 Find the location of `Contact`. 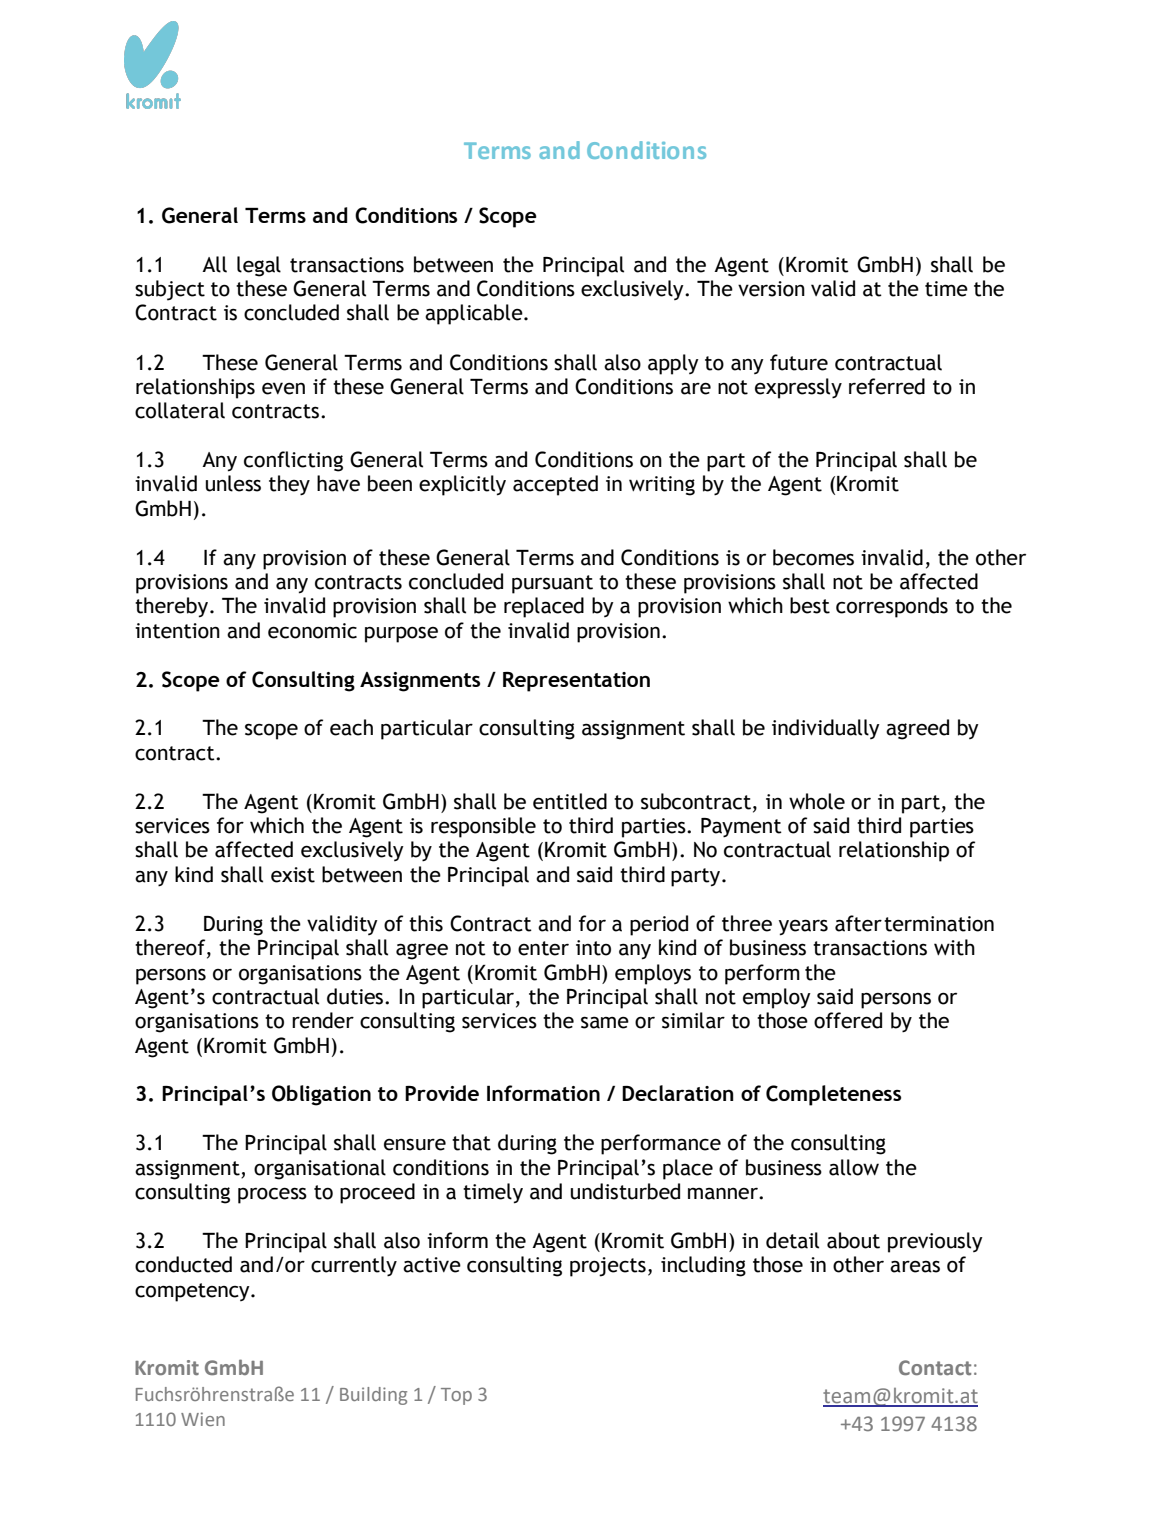

Contact is located at coordinates (935, 1367).
